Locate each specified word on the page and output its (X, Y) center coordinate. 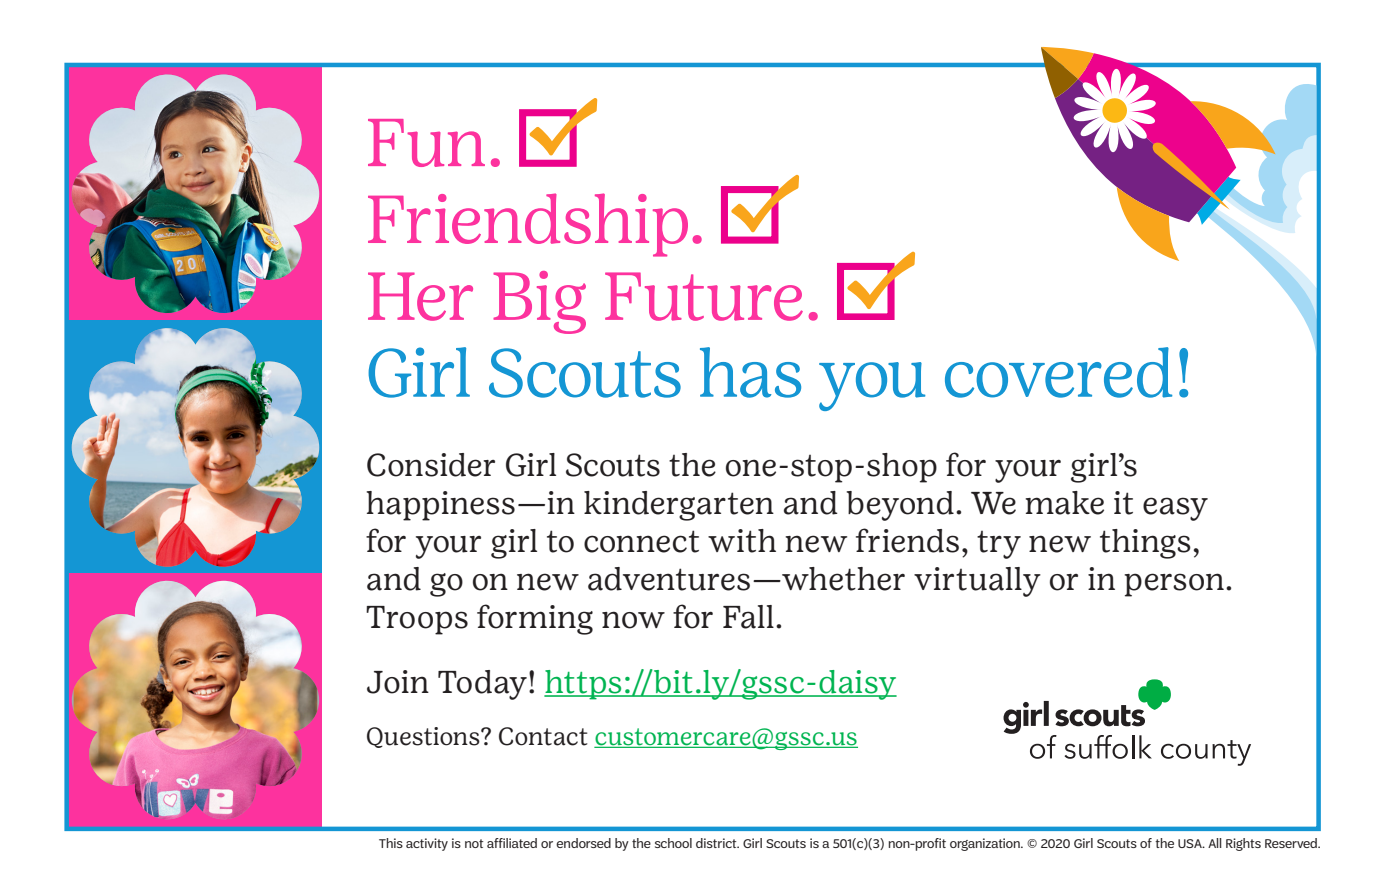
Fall (748, 617)
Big (539, 302)
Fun (426, 143)
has (750, 372)
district (717, 843)
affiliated (512, 843)
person (1174, 585)
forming (535, 619)
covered (1058, 372)
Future (704, 296)
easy (1175, 509)
